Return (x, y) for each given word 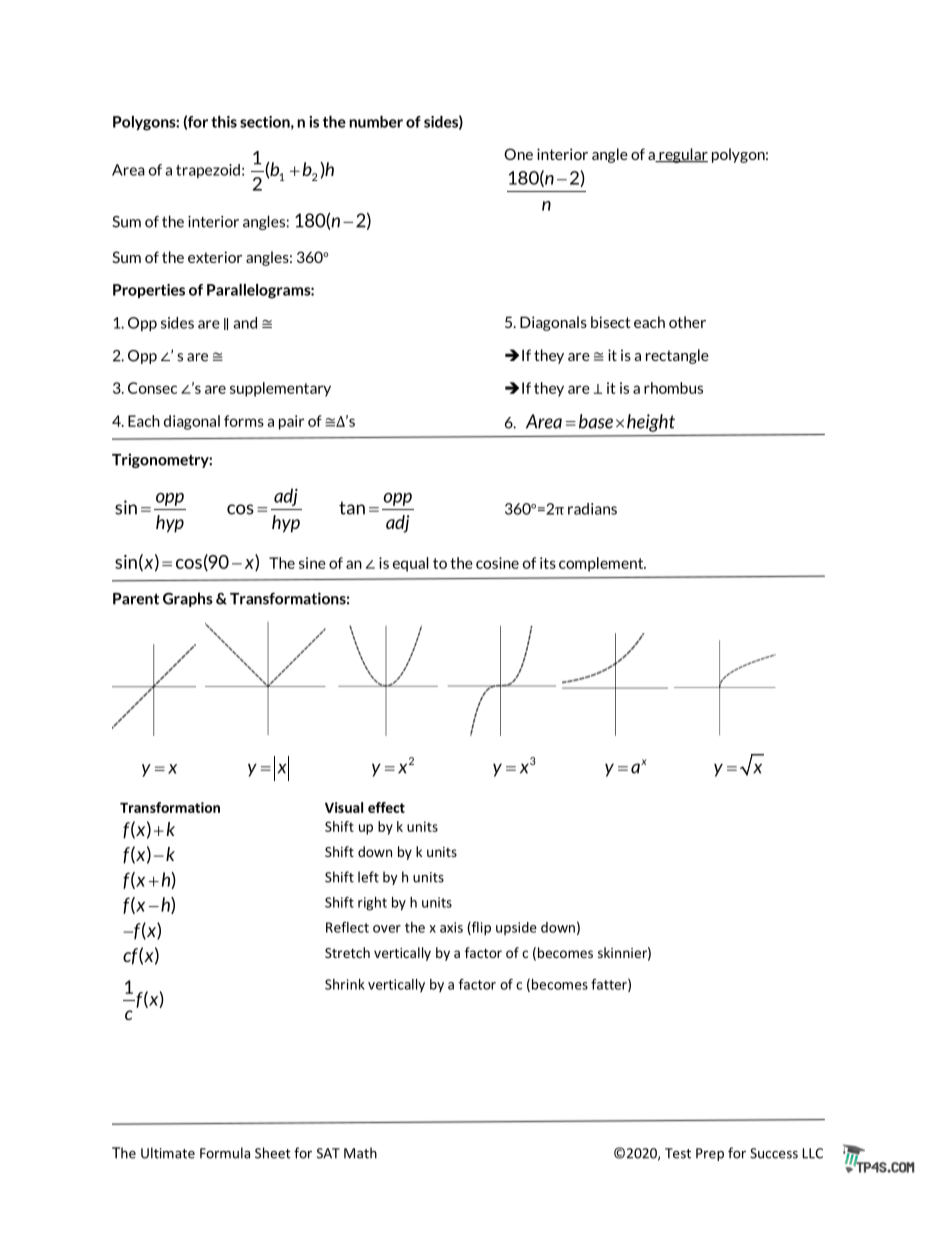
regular (682, 155)
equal (411, 564)
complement (602, 564)
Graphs (188, 599)
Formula (225, 1153)
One (518, 154)
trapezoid (208, 171)
